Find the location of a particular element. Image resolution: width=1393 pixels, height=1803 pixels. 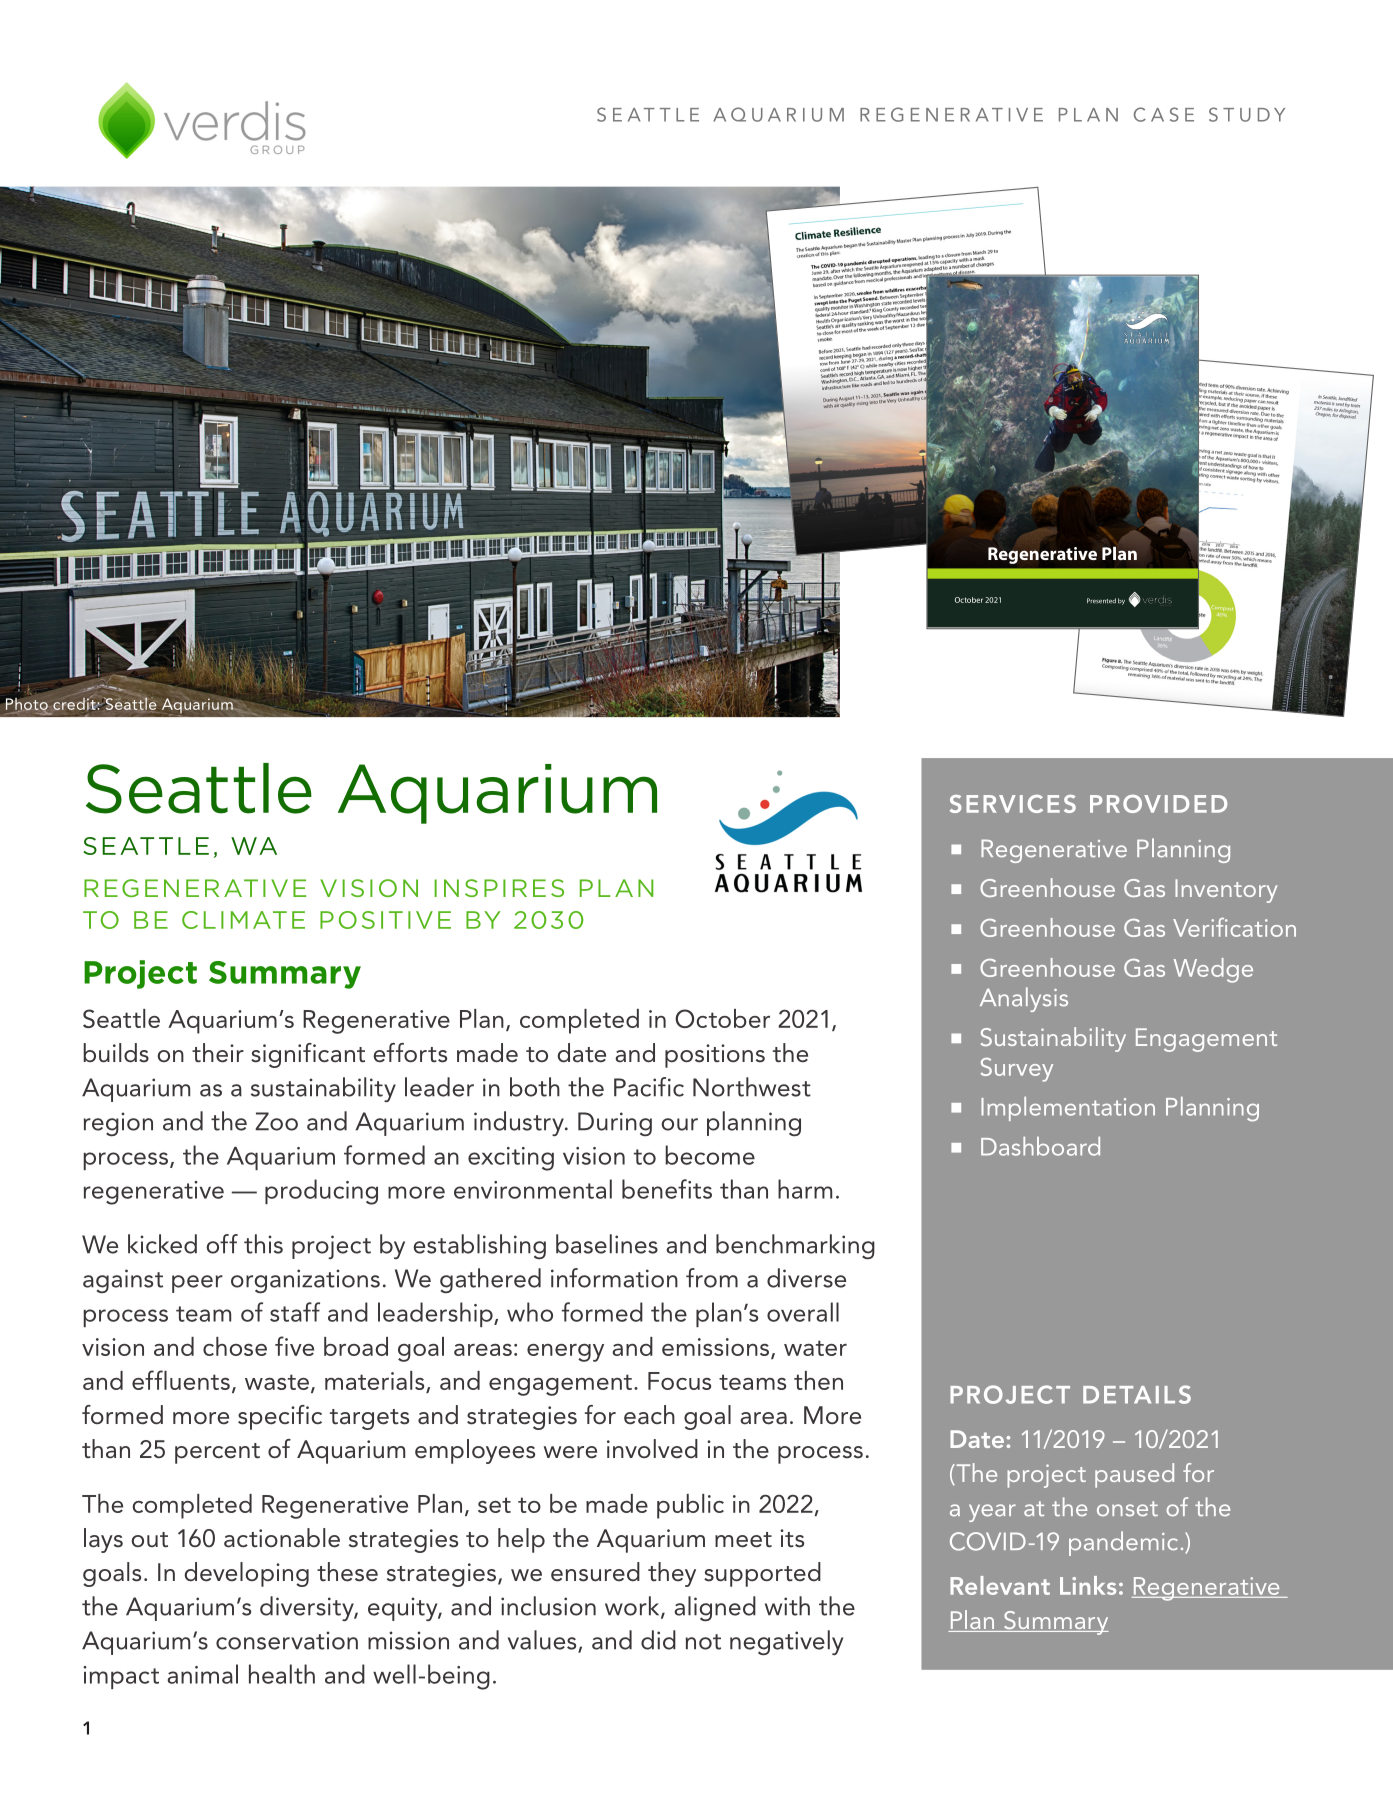

information is located at coordinates (614, 1278).
